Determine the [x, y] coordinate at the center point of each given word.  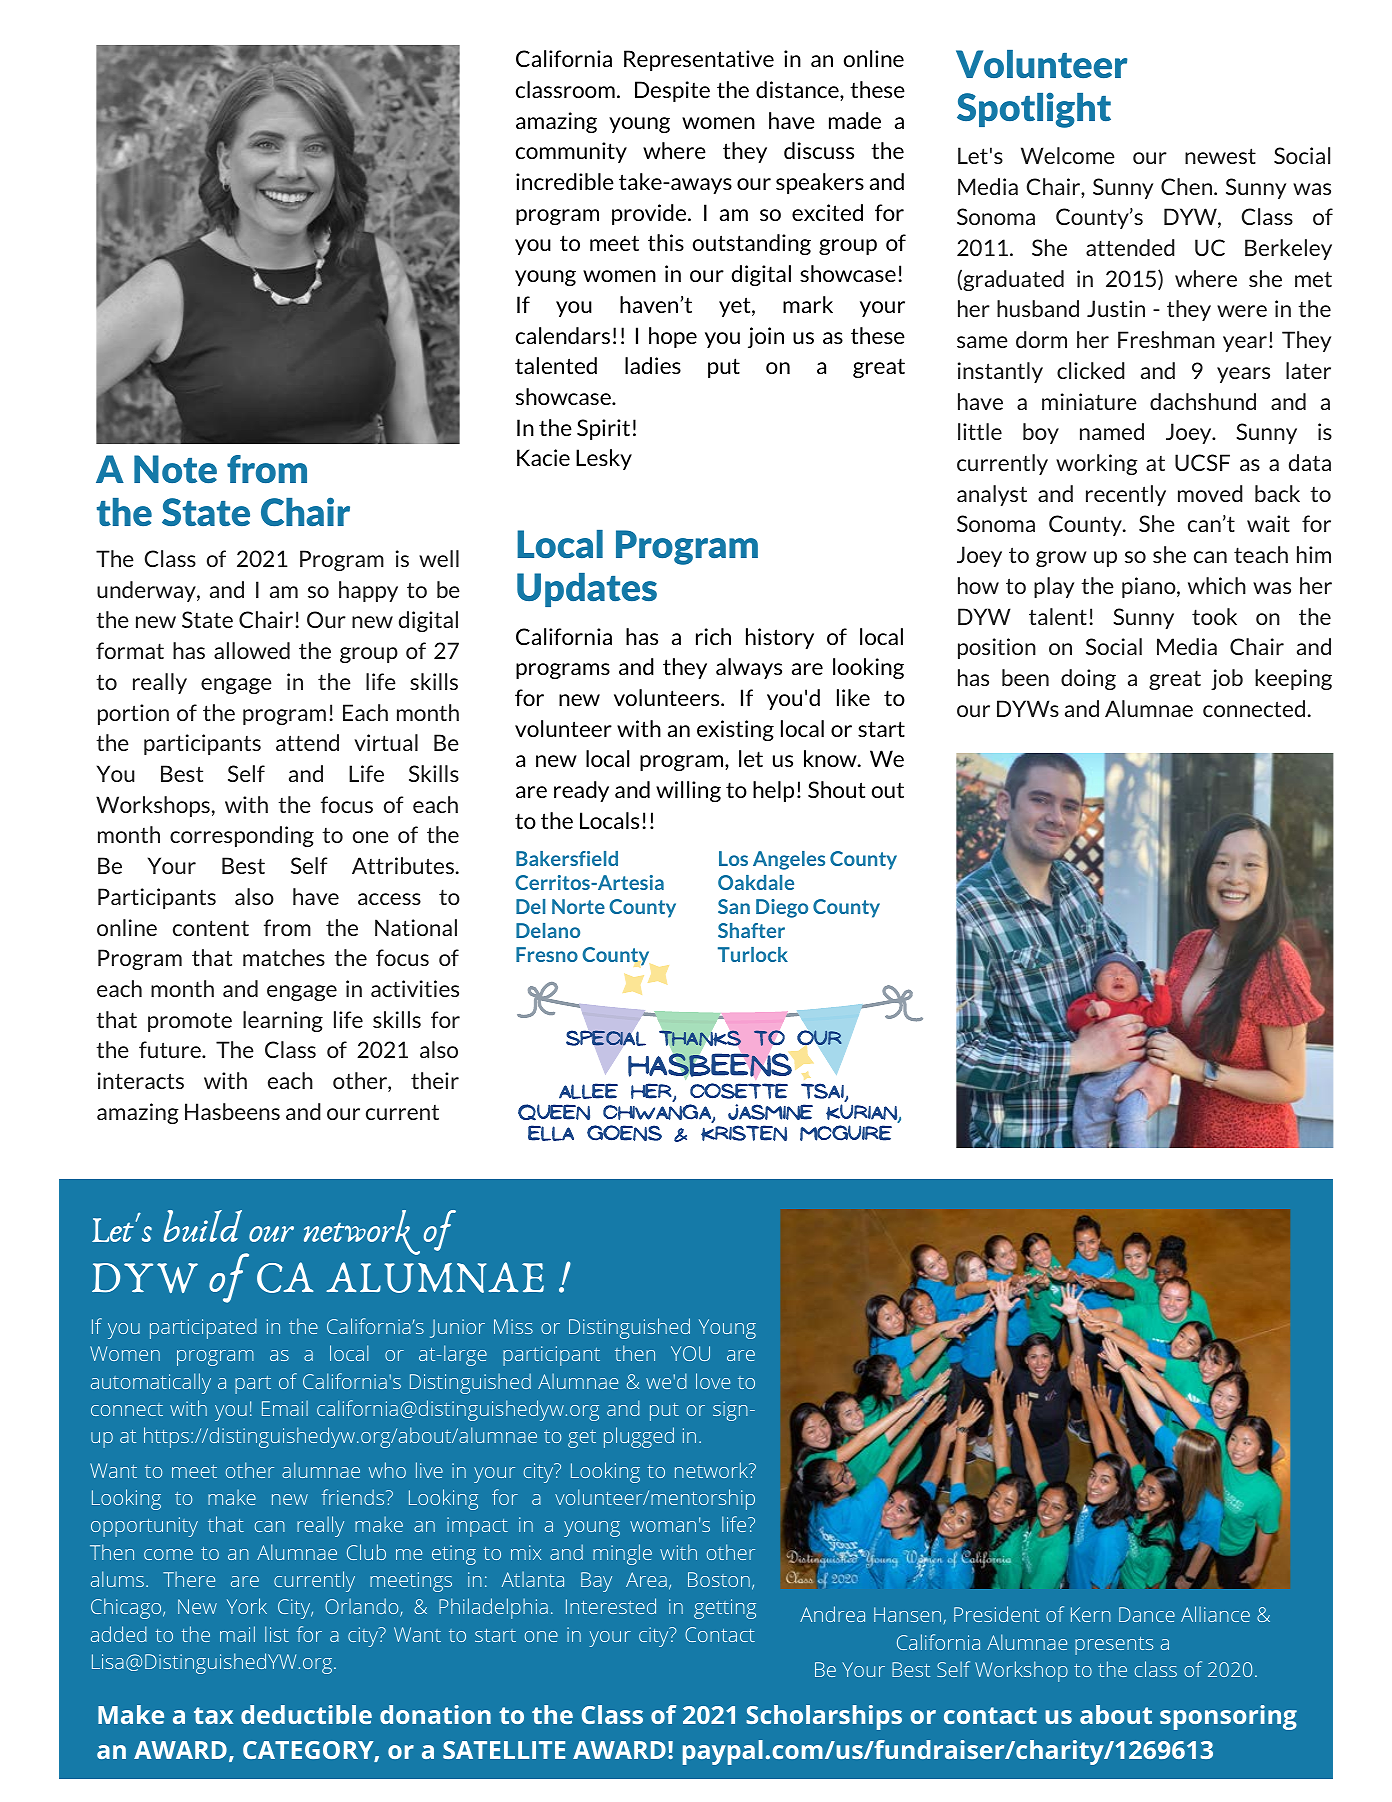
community [571, 152]
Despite [672, 91]
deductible [306, 1714]
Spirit [603, 429]
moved [1210, 493]
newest [1220, 156]
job [1227, 679]
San [734, 906]
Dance [1147, 1614]
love [713, 1381]
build [202, 1226]
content [211, 928]
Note [175, 469]
